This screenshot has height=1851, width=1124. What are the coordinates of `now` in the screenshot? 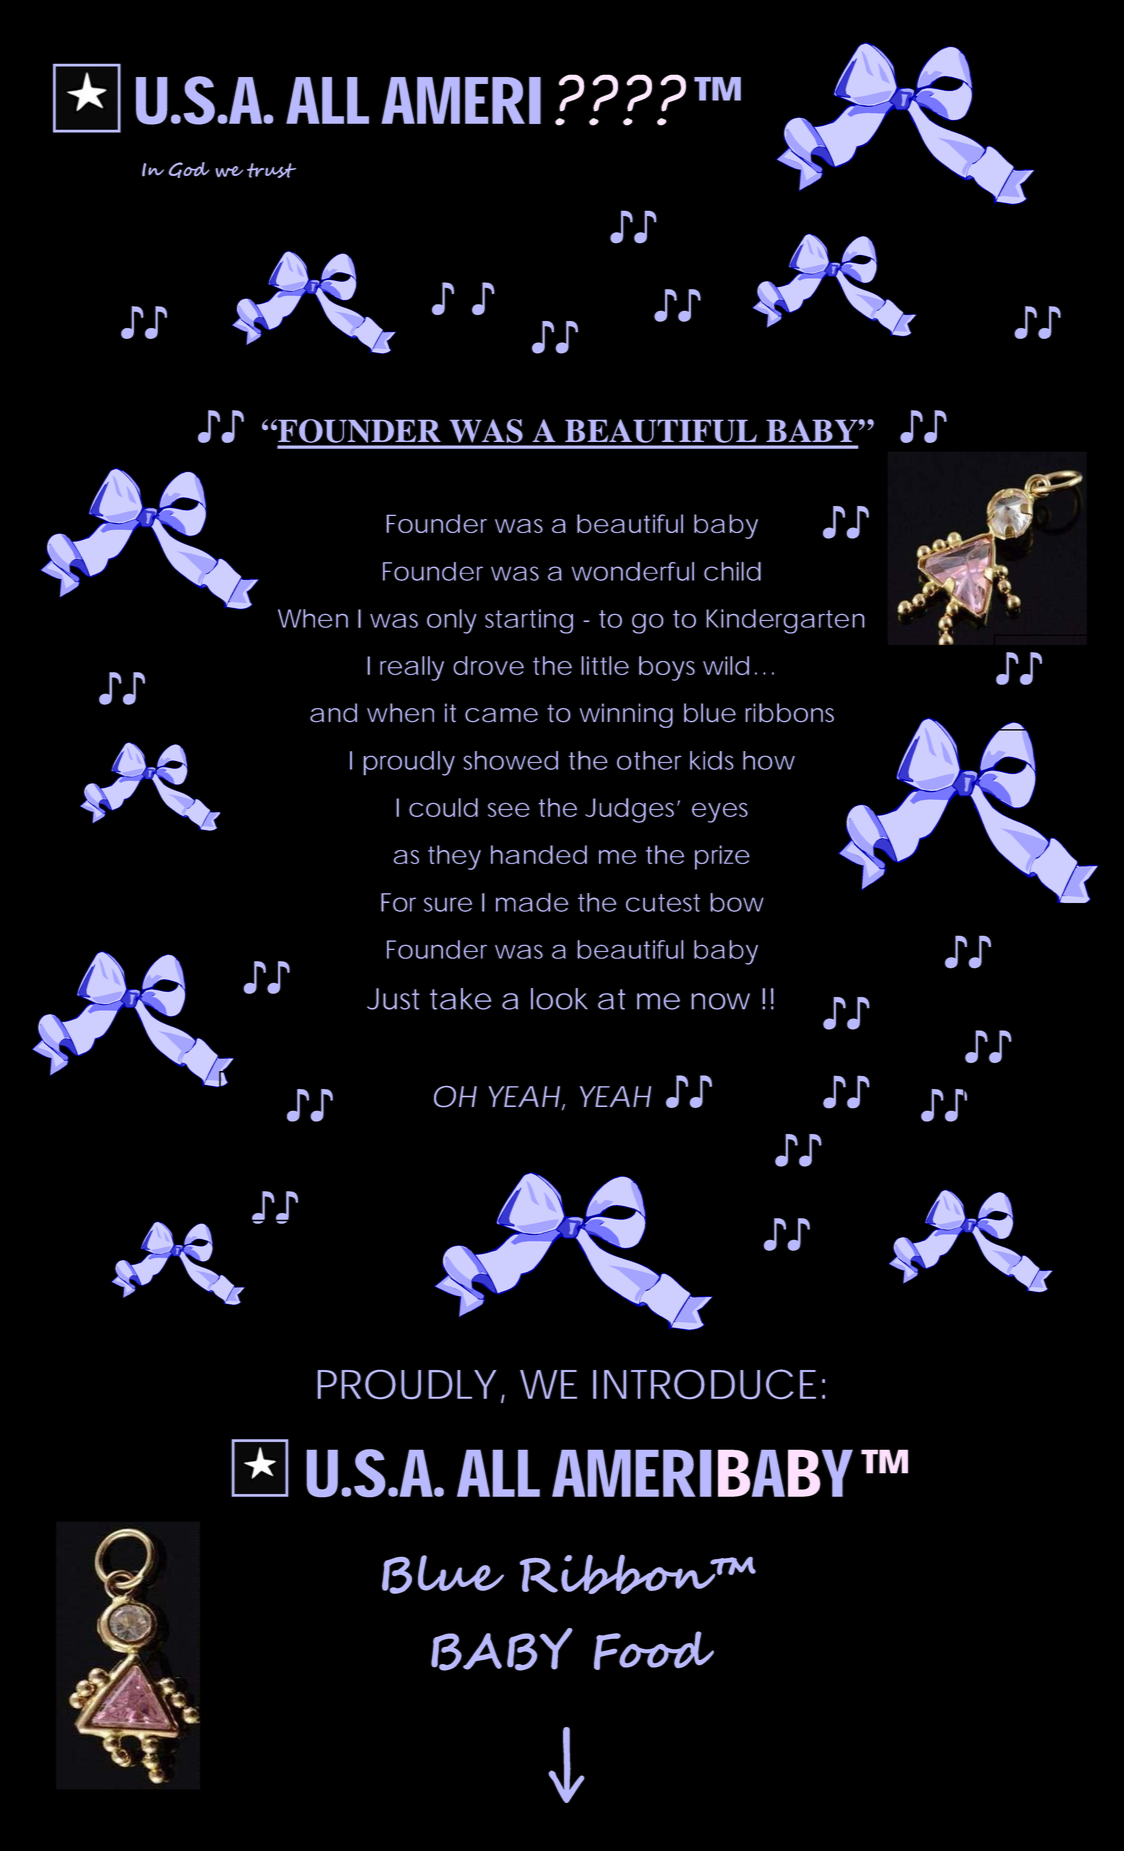 It's located at (720, 1001).
